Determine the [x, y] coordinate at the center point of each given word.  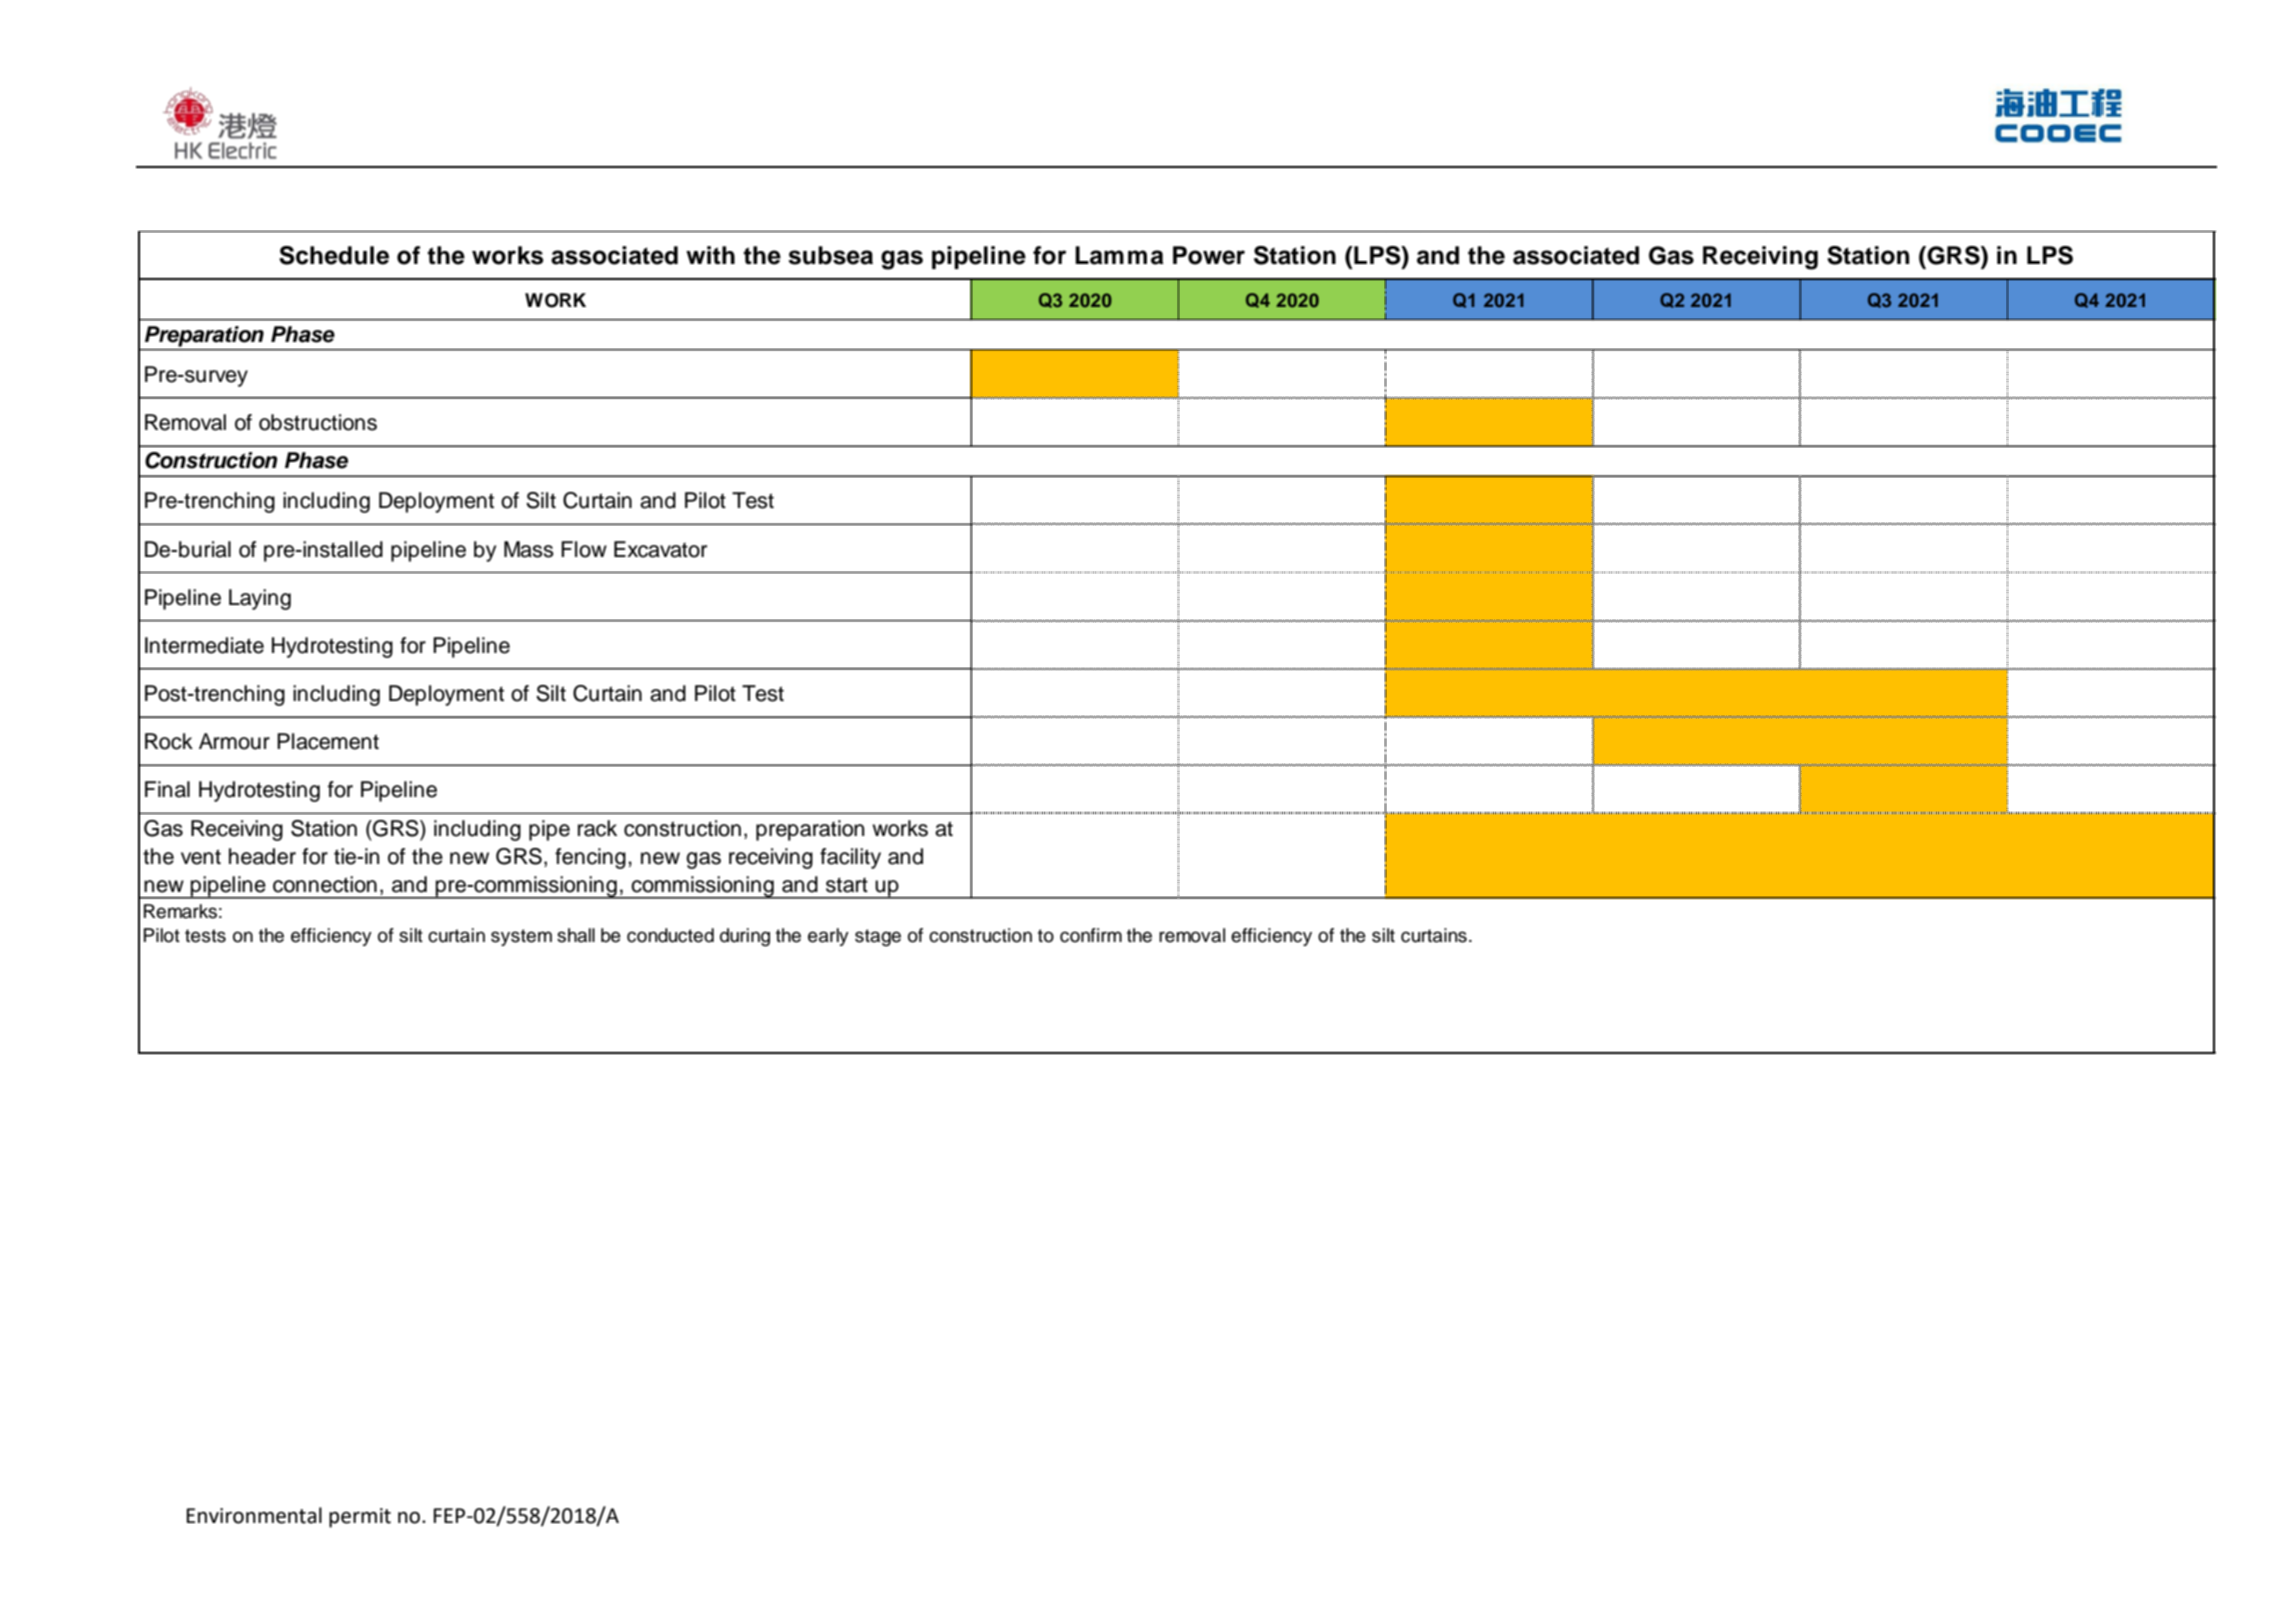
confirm [1091, 935]
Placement [328, 741]
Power [1209, 255]
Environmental [254, 1515]
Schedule [334, 255]
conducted [670, 935]
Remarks [180, 911]
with [710, 255]
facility [850, 858]
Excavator [660, 549]
